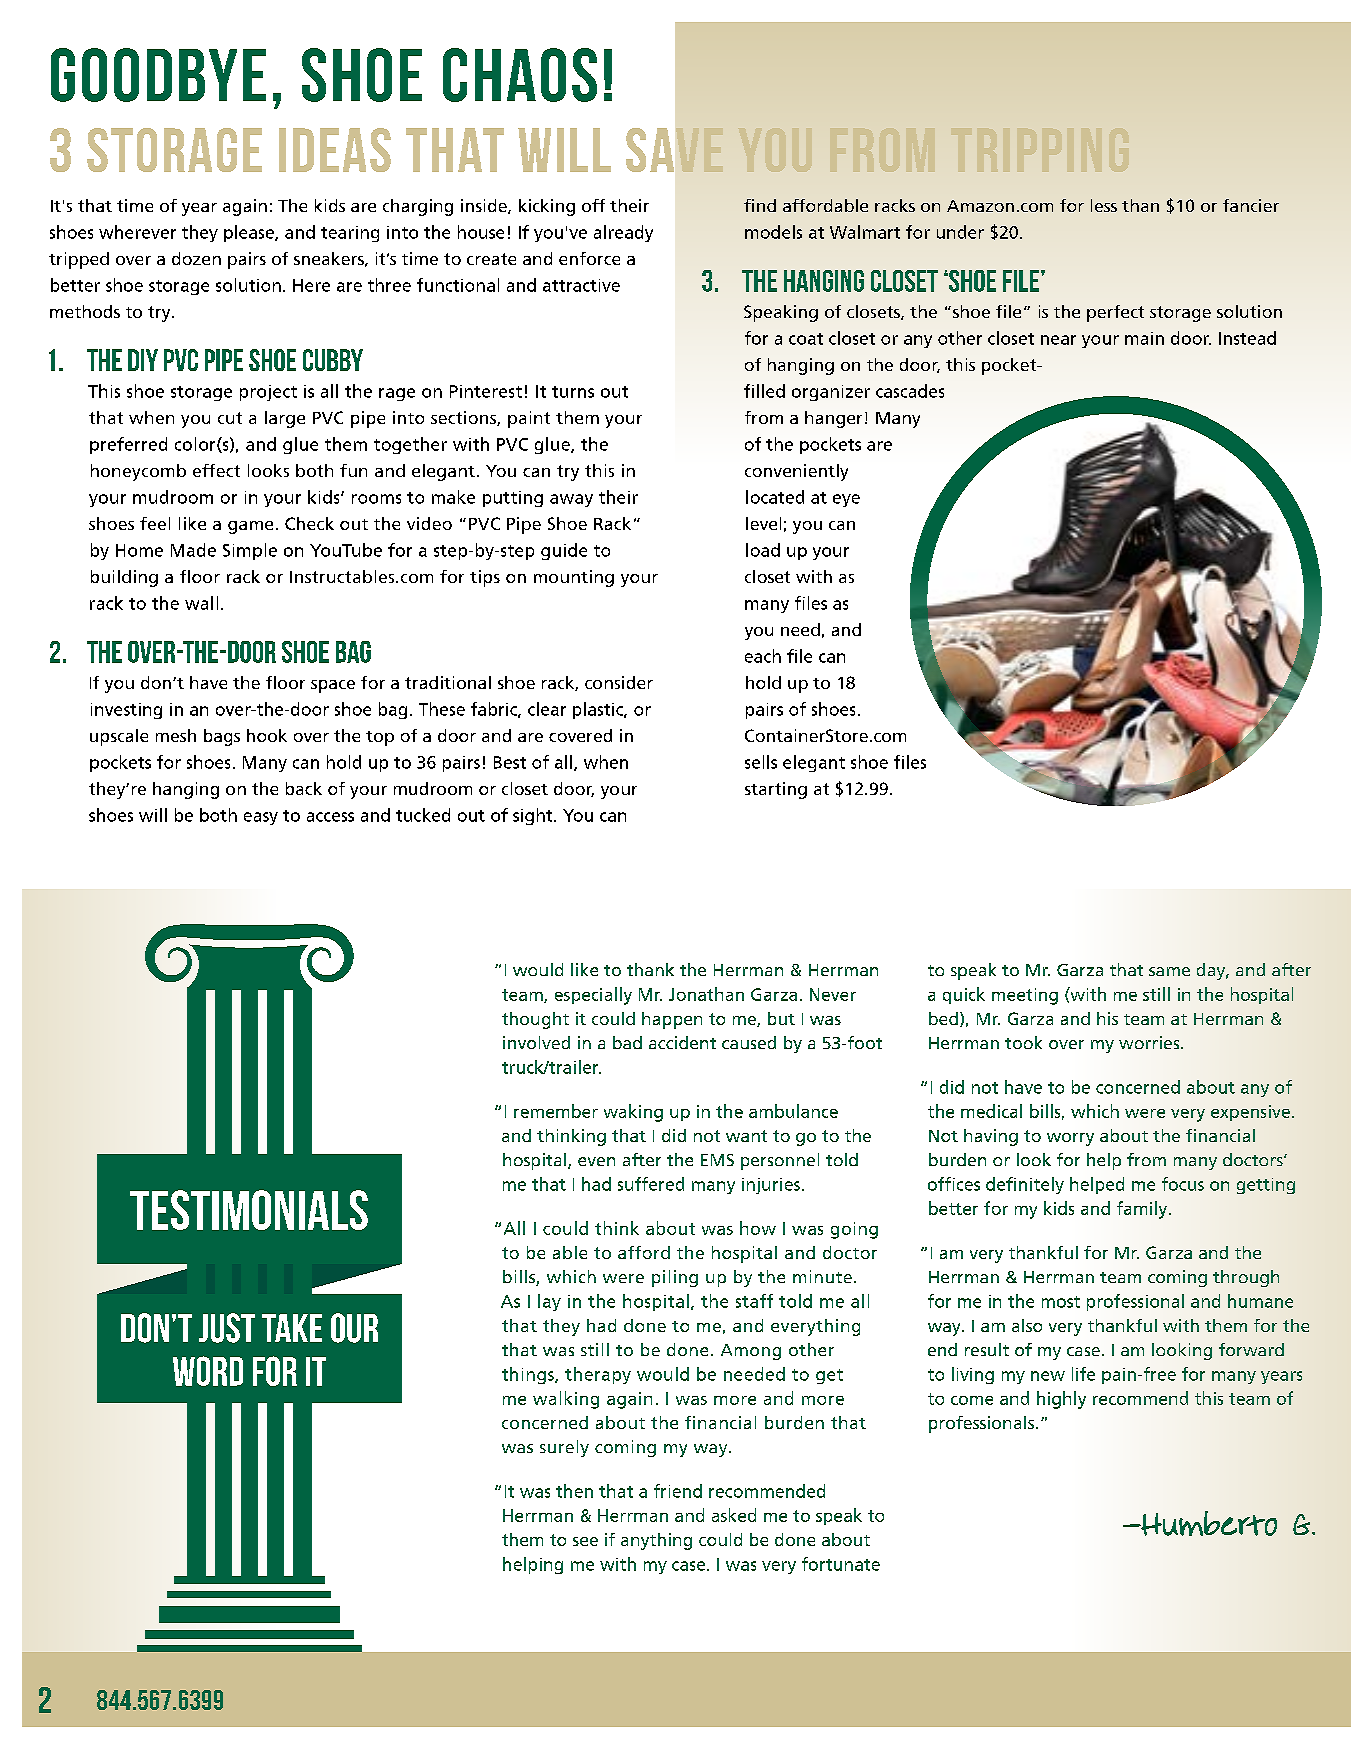 This image has height=1749, width=1351. What do you see at coordinates (1104, 205) in the image?
I see `less` at bounding box center [1104, 205].
